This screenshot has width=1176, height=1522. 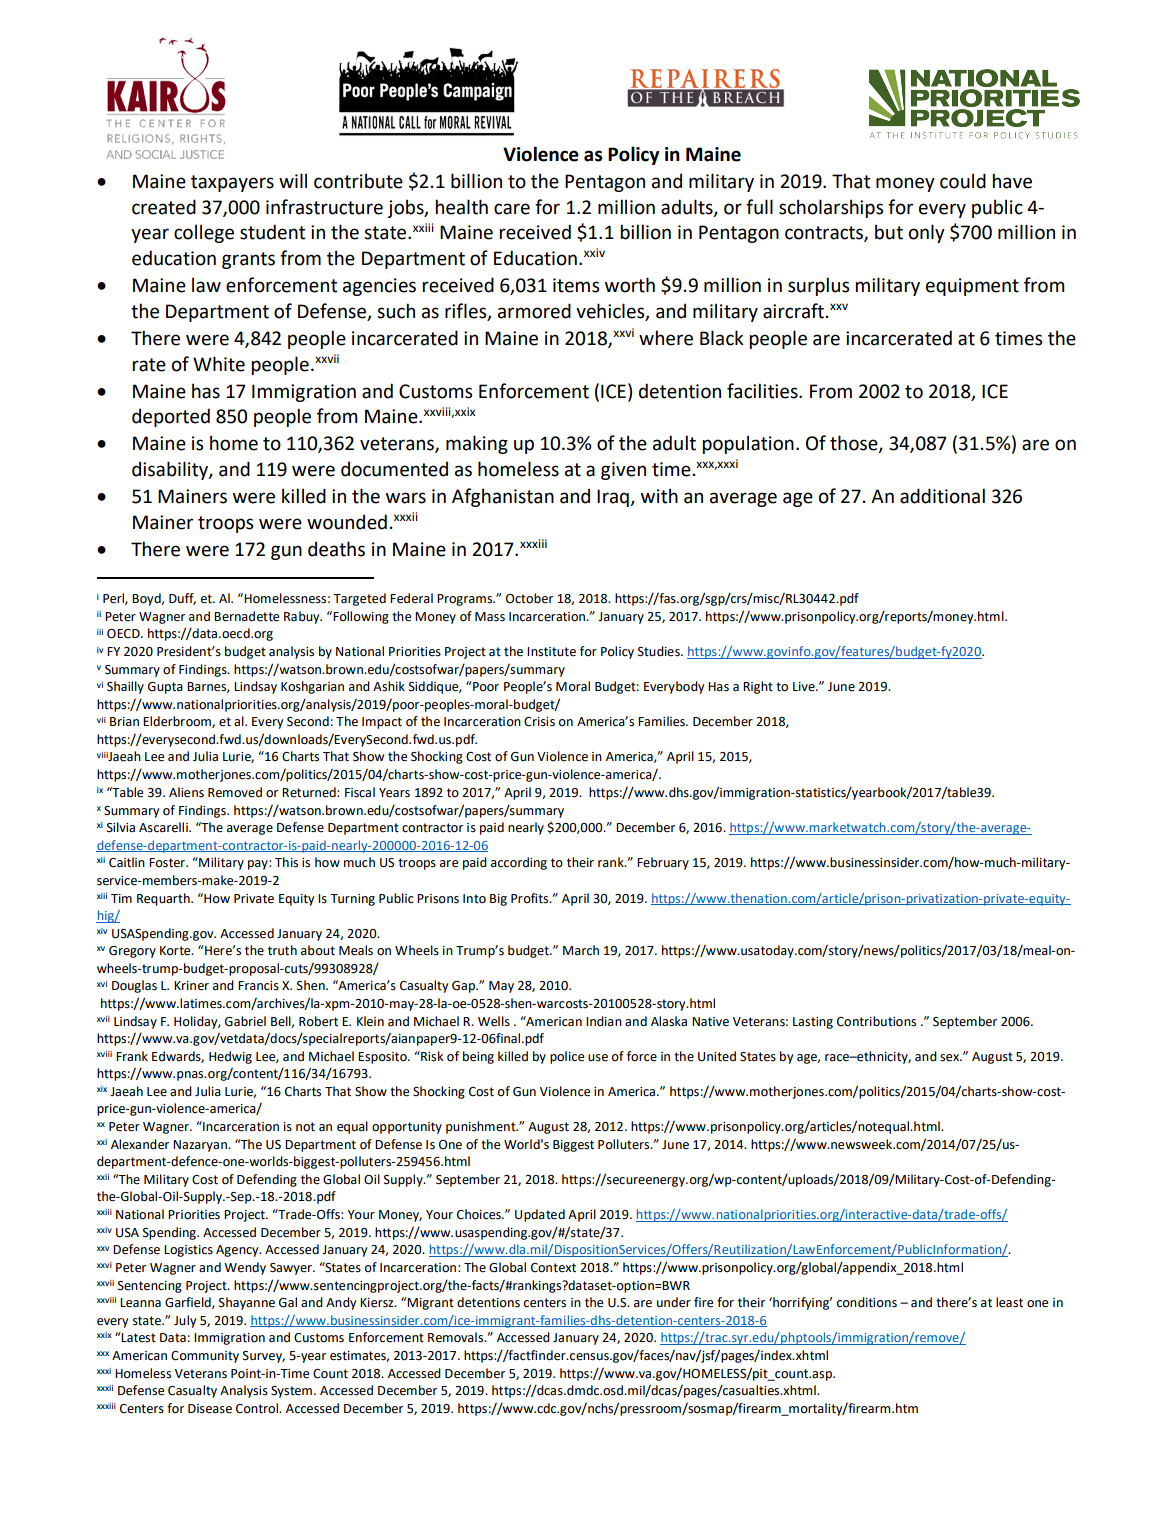 I want to click on Profits, so click(x=531, y=898).
